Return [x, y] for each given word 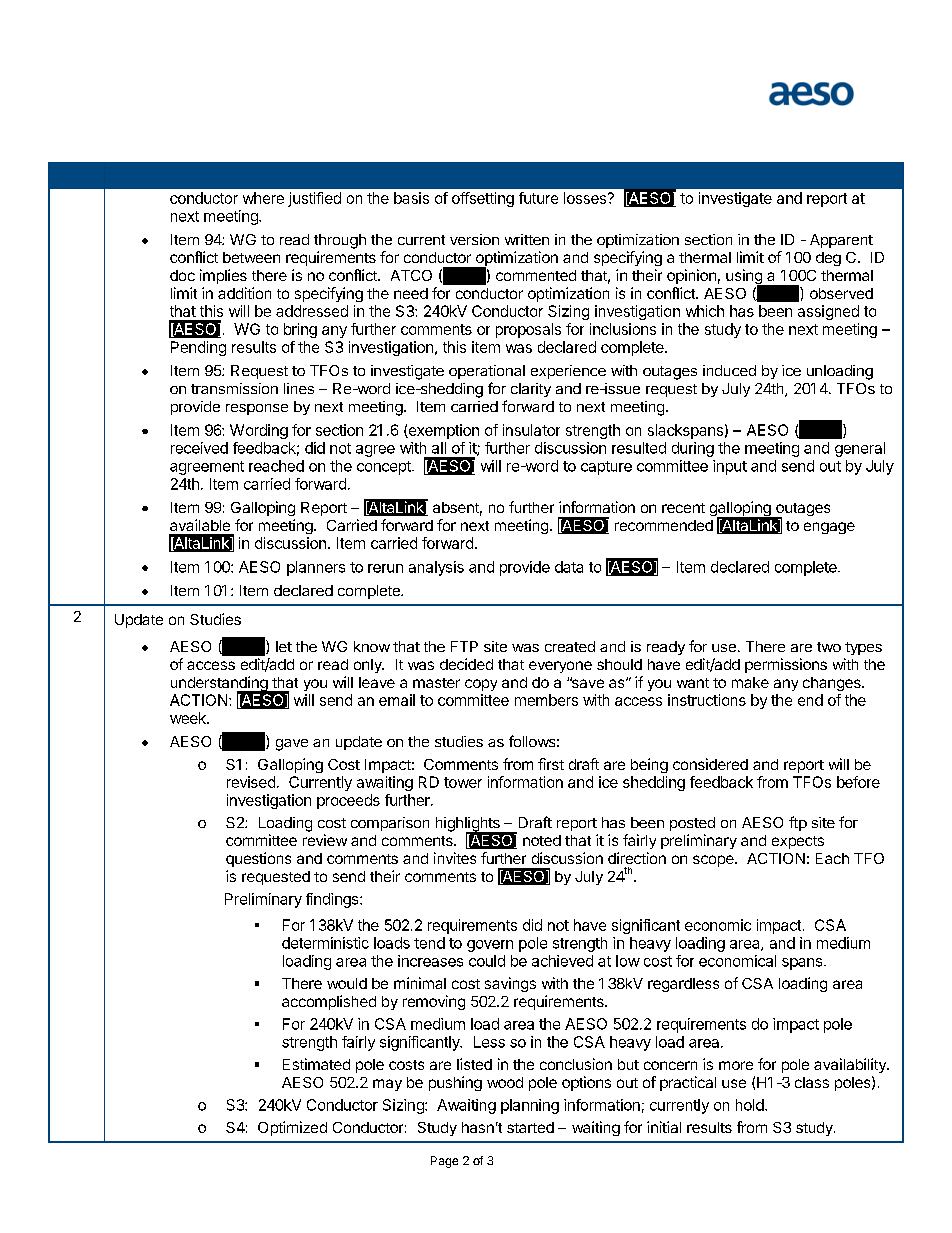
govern [490, 946]
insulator [531, 430]
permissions [786, 665]
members [546, 700]
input [730, 467]
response [257, 409]
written [527, 239]
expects [798, 842]
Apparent [841, 241]
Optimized [292, 1128]
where [263, 198]
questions [258, 859]
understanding [220, 685]
